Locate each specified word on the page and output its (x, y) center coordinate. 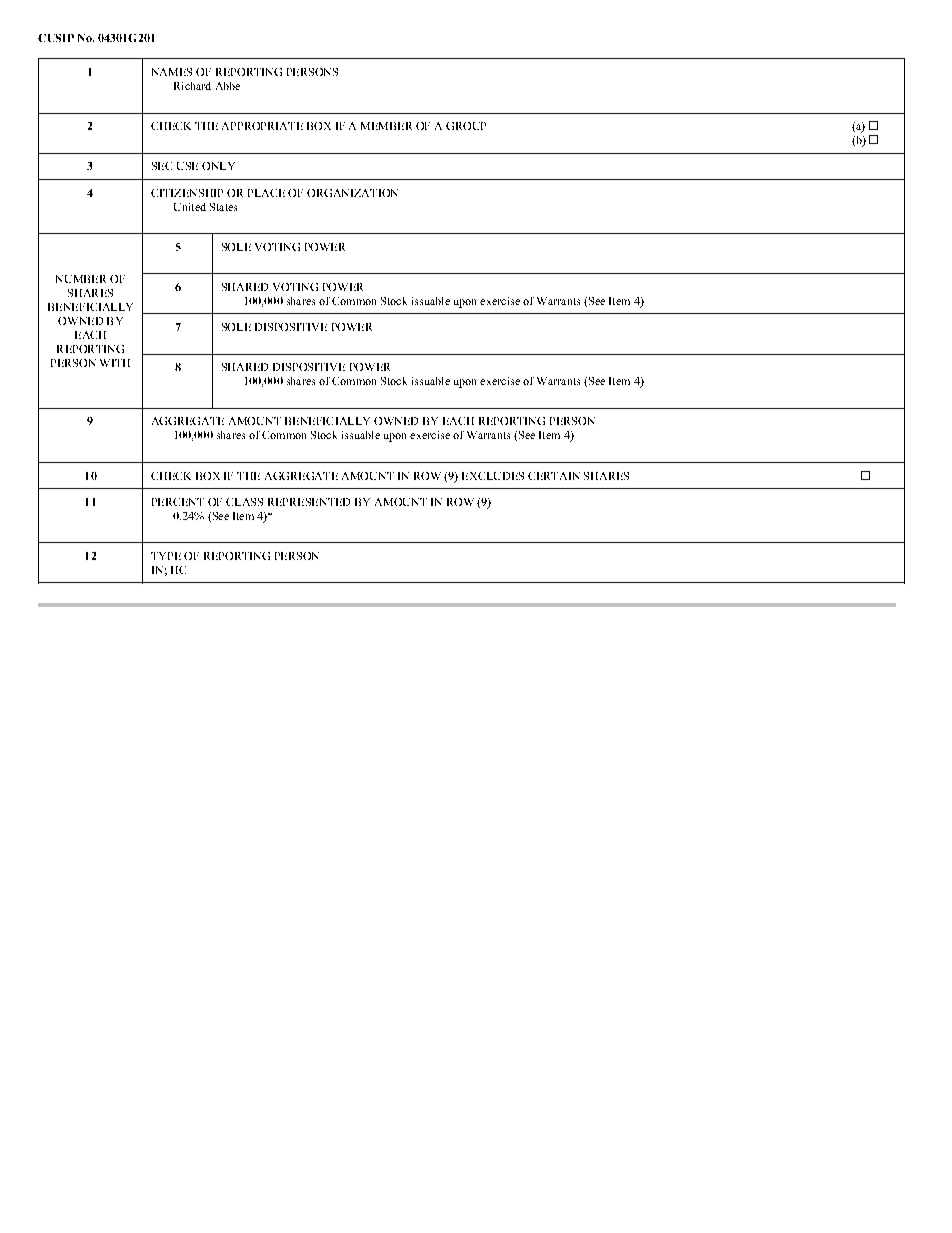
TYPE (166, 556)
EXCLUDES (493, 476)
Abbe (228, 86)
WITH (115, 363)
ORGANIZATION (352, 193)
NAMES (172, 72)
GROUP (466, 126)
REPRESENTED (309, 502)
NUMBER (81, 279)
